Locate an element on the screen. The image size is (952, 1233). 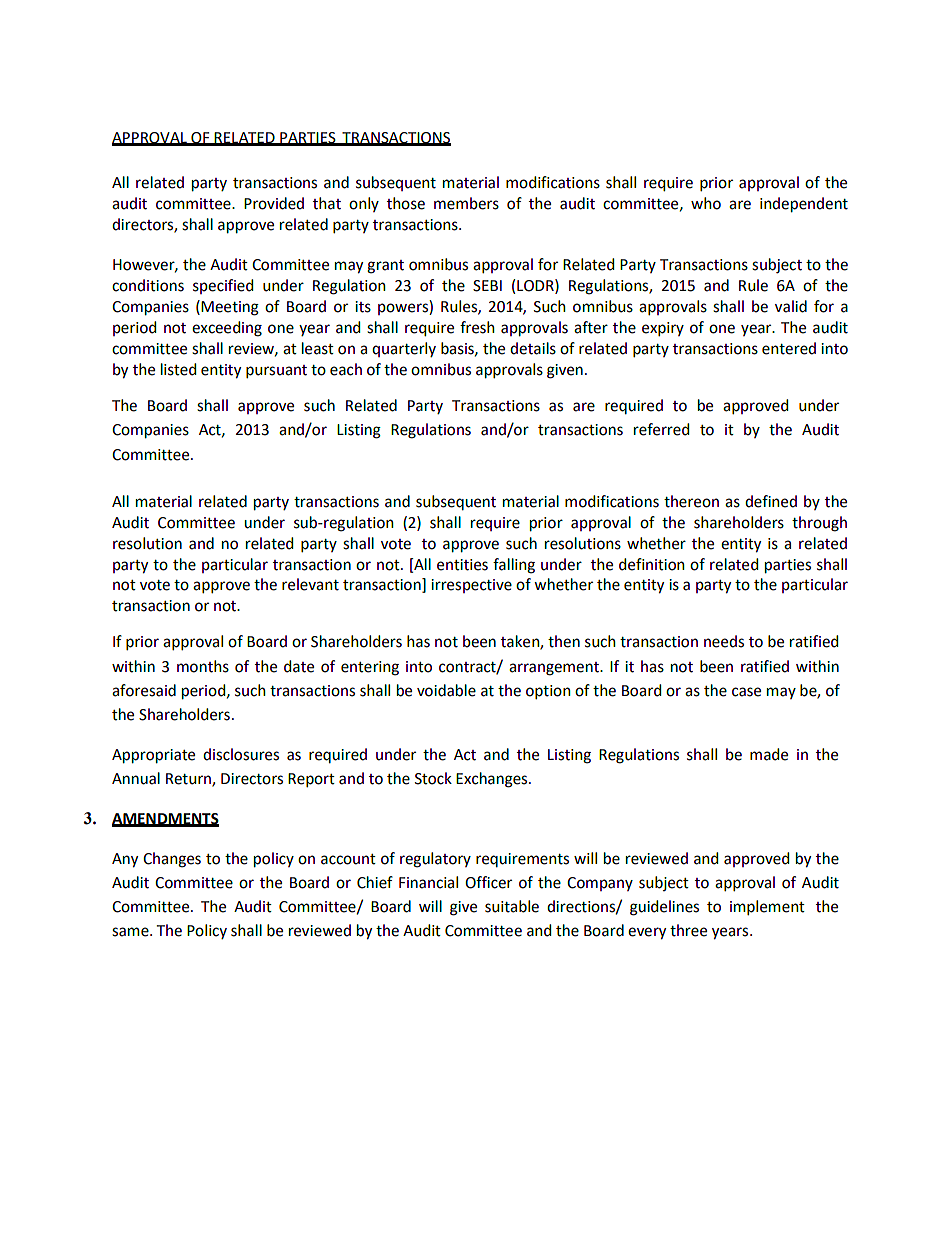
suitable is located at coordinates (512, 906).
